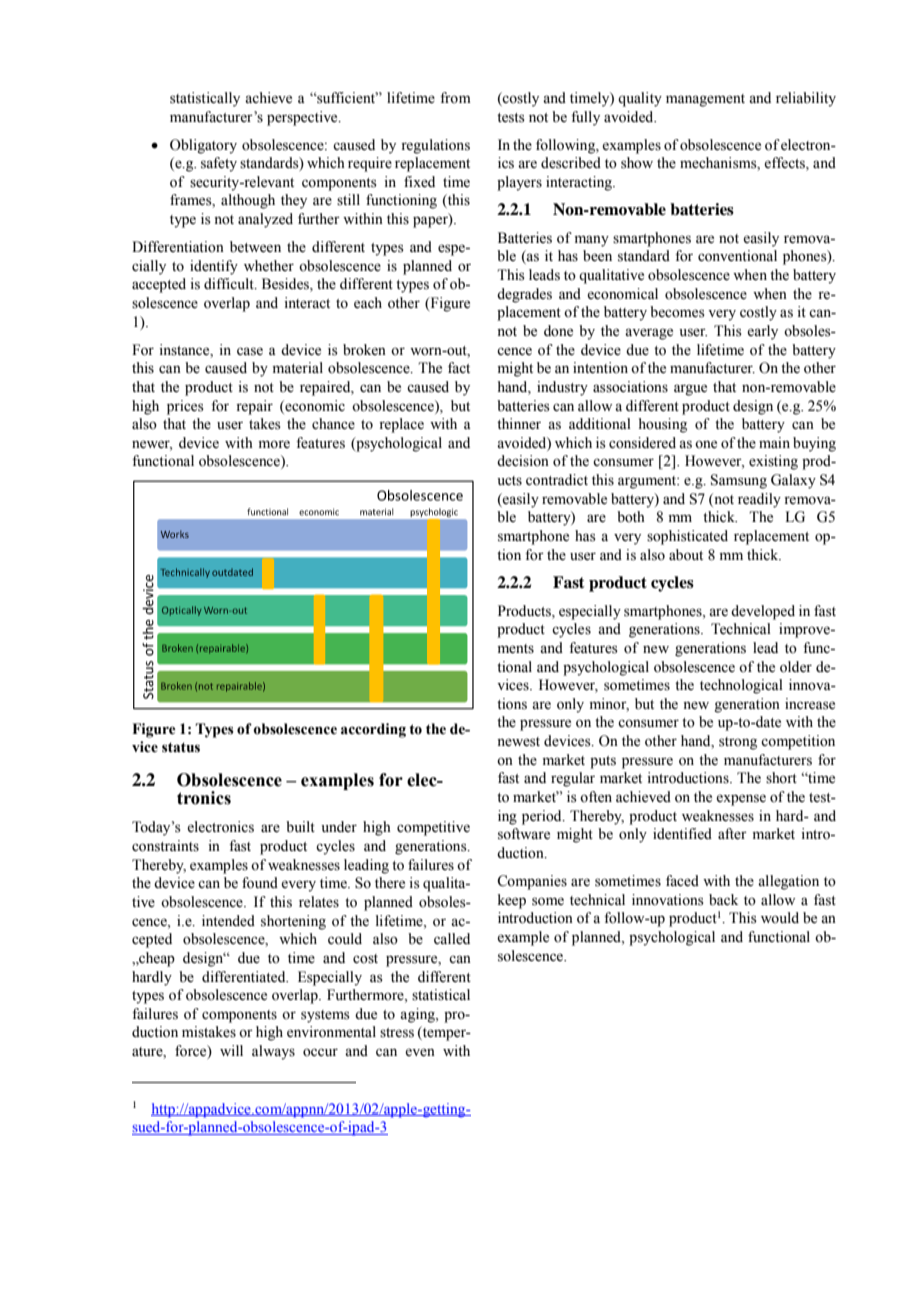 Image resolution: width=924 pixels, height=1308 pixels. Describe the element at coordinates (418, 1015) in the screenshot. I see `aging` at that location.
